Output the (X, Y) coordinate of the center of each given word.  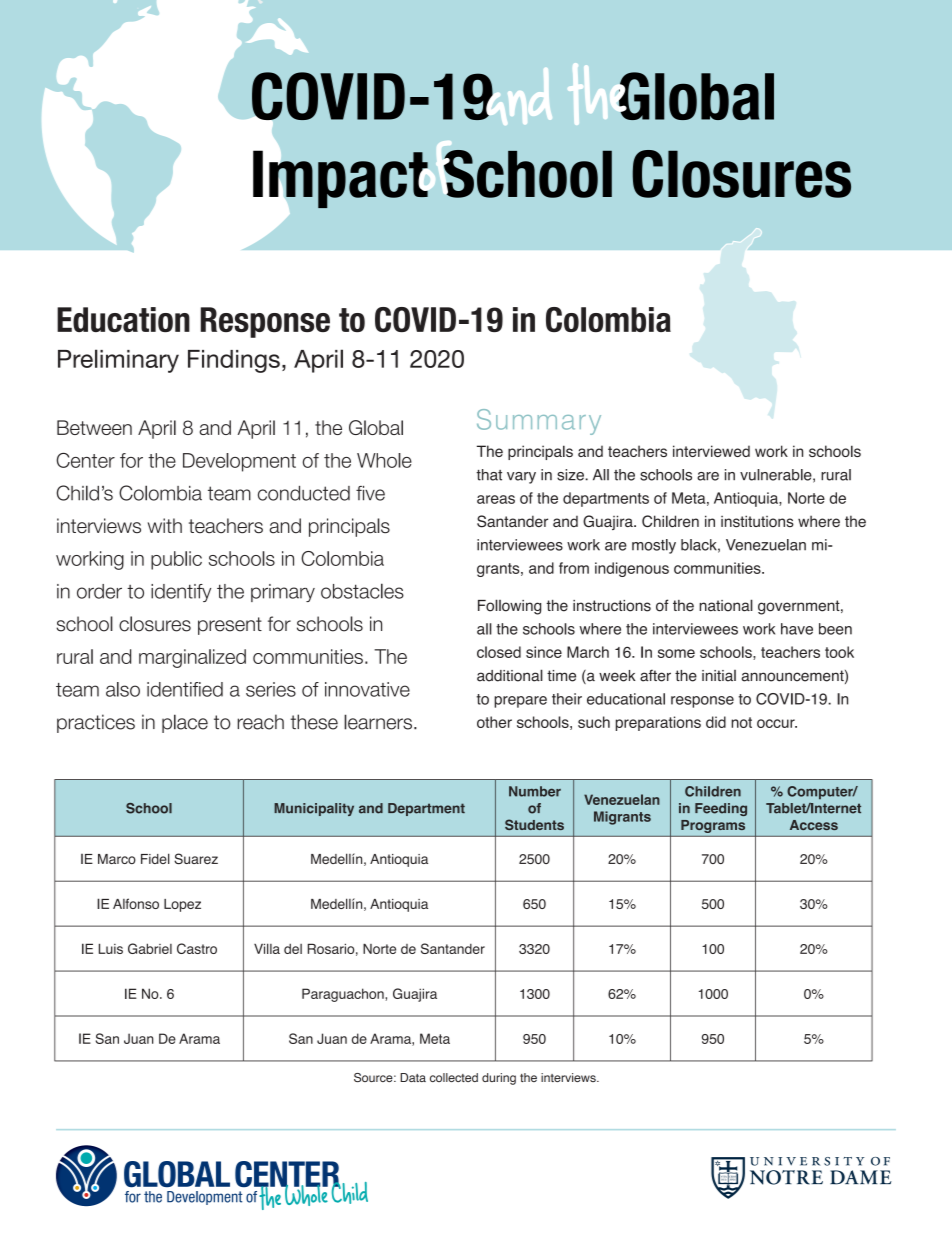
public (176, 560)
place (185, 723)
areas (496, 499)
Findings (234, 361)
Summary (539, 422)
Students (534, 824)
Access (814, 825)
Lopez (182, 905)
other (494, 722)
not (741, 722)
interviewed (711, 451)
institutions (757, 521)
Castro (197, 948)
